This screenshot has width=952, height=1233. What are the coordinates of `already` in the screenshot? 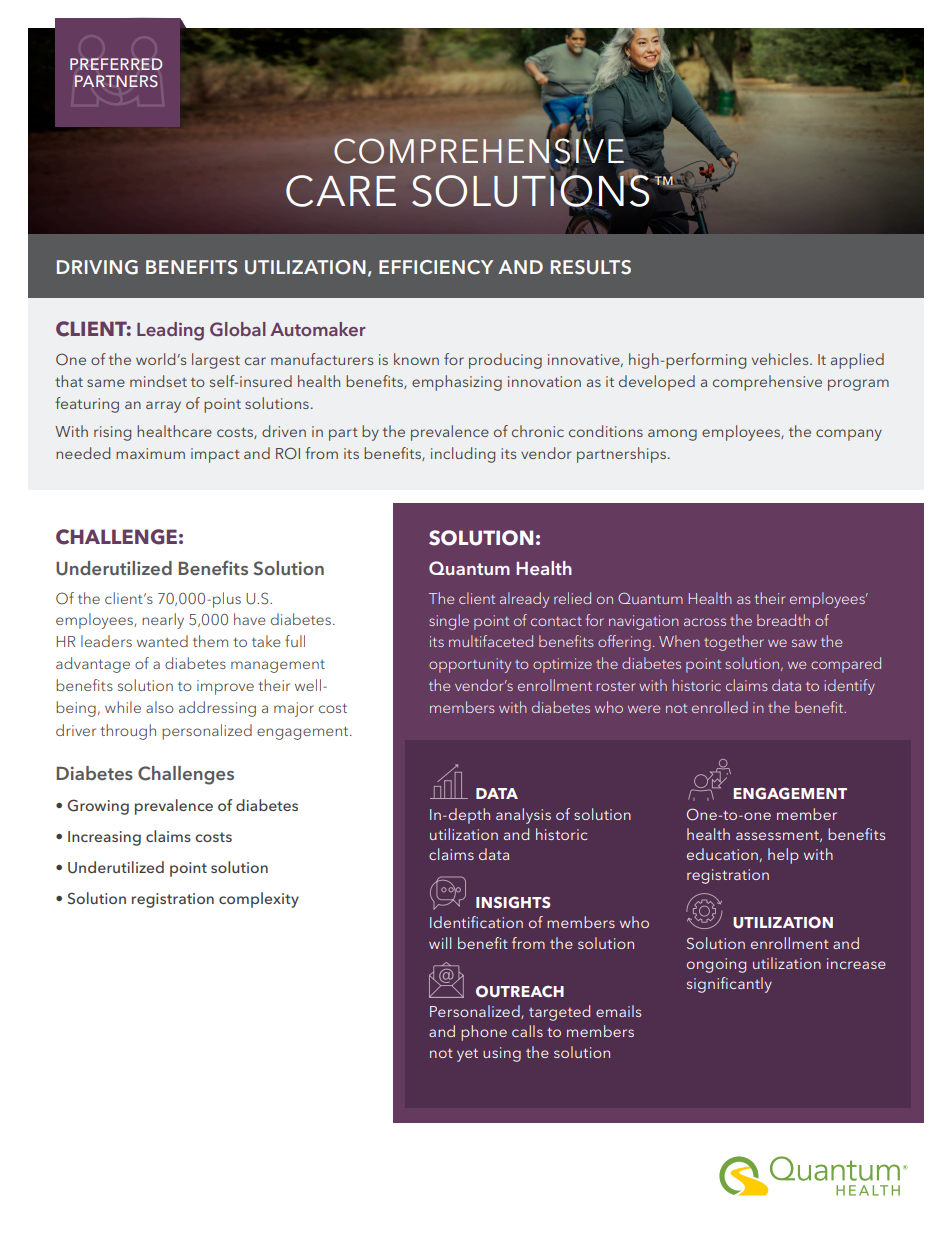 It's located at (524, 600).
